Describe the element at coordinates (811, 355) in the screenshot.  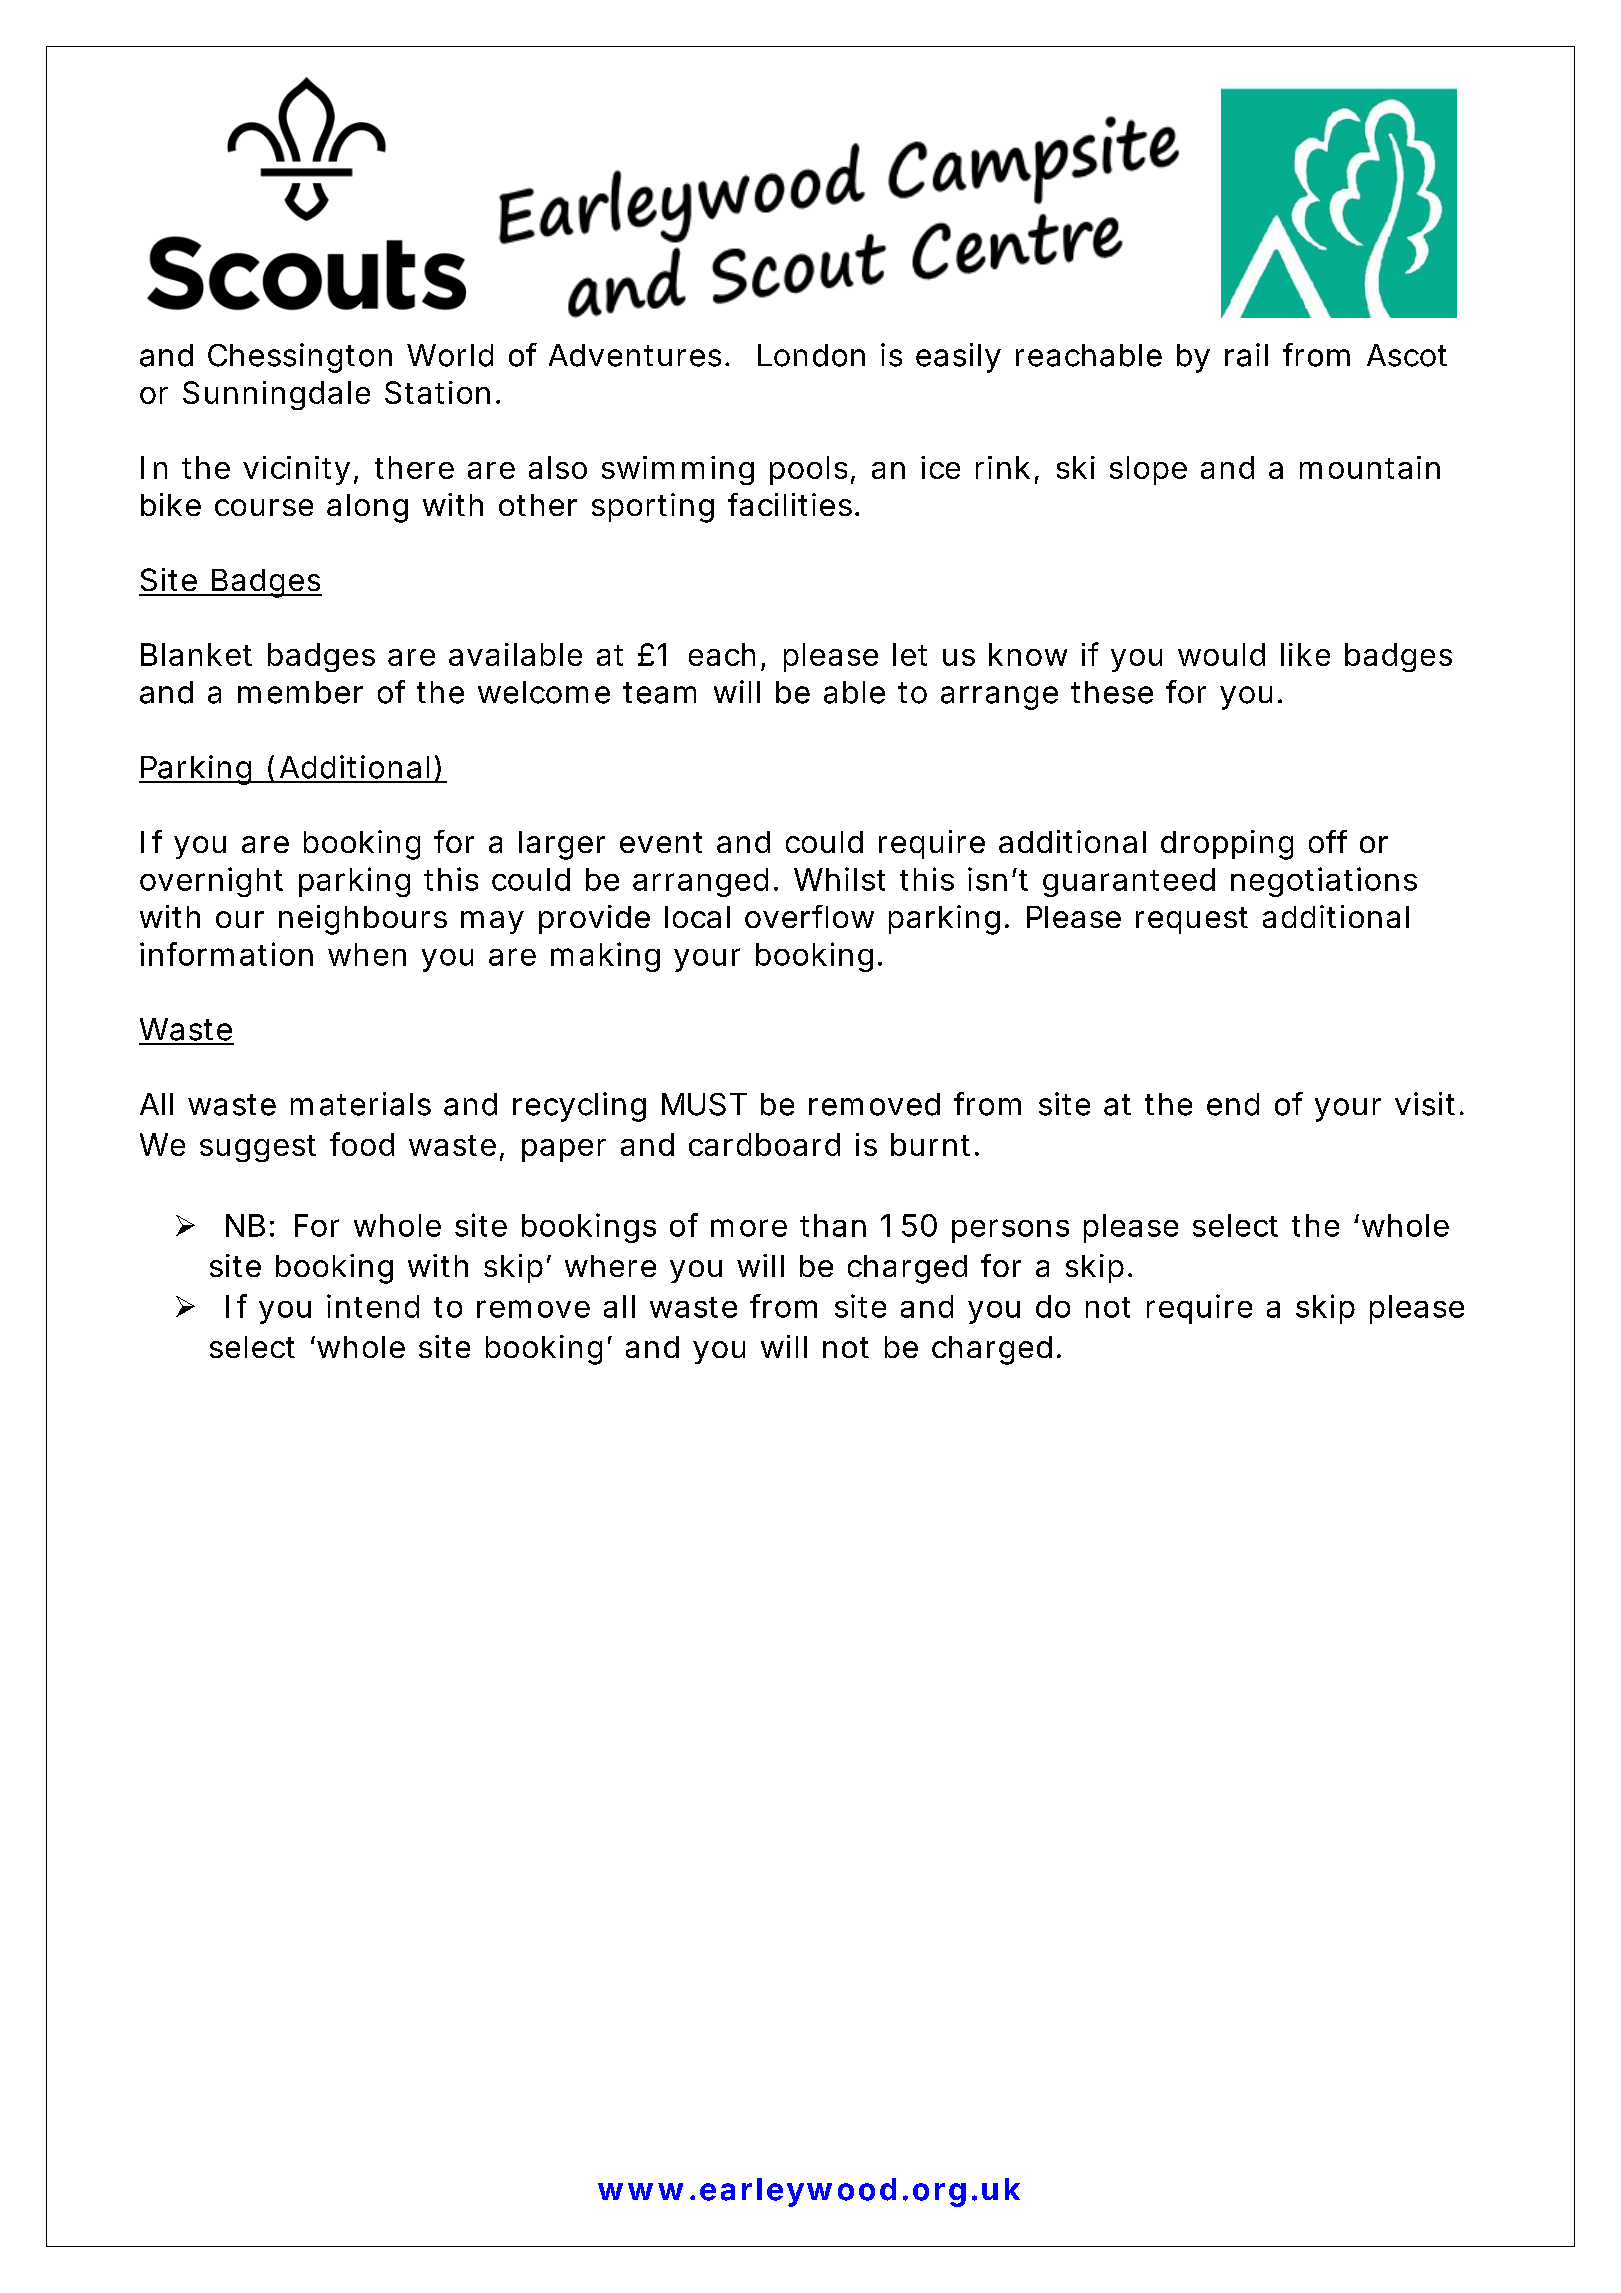
I see `London` at that location.
